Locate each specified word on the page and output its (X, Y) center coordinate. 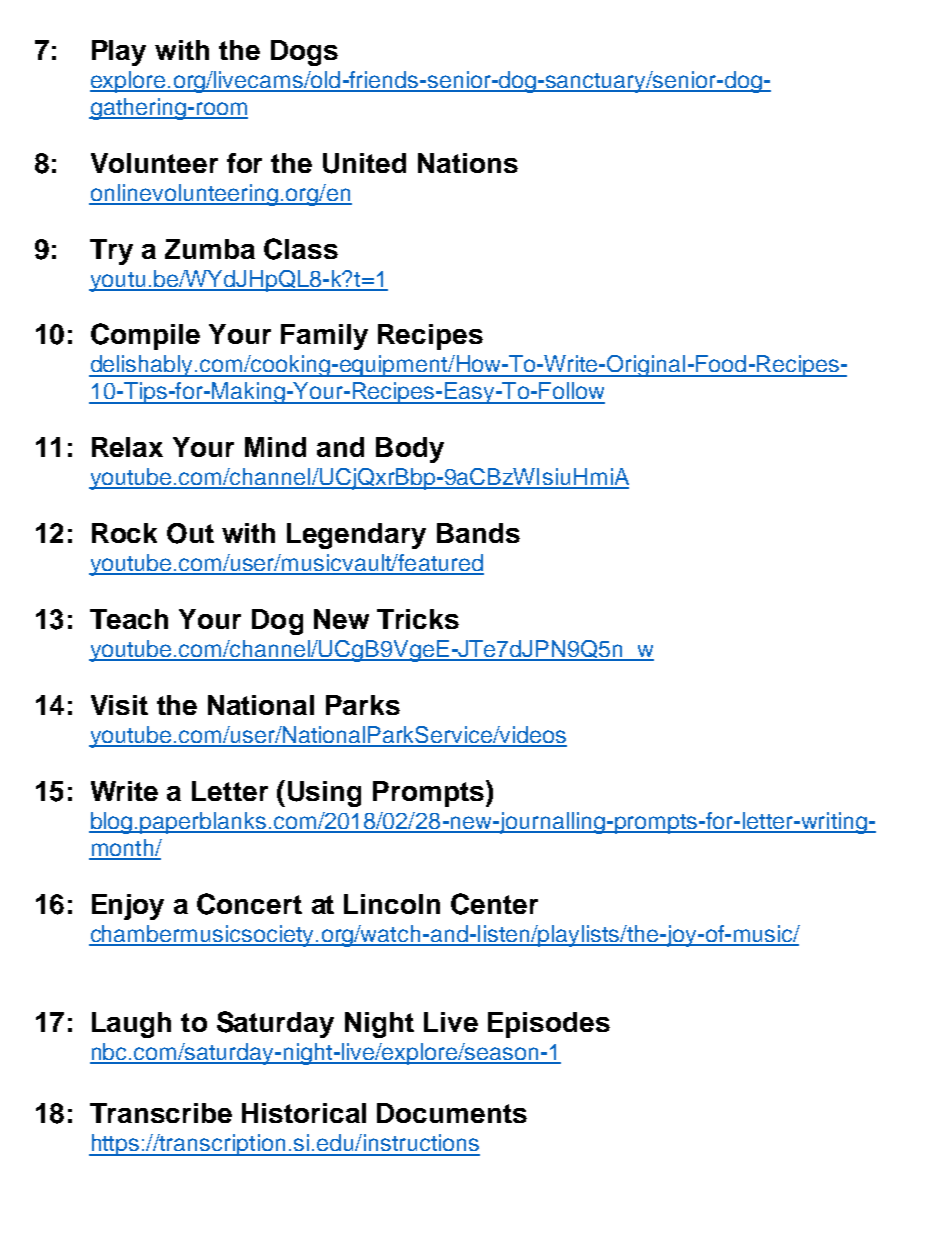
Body (410, 450)
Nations (468, 163)
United (364, 163)
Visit (119, 705)
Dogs (304, 53)
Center (494, 904)
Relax (127, 447)
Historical (304, 1113)
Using (324, 794)
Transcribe (161, 1113)
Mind (275, 447)
